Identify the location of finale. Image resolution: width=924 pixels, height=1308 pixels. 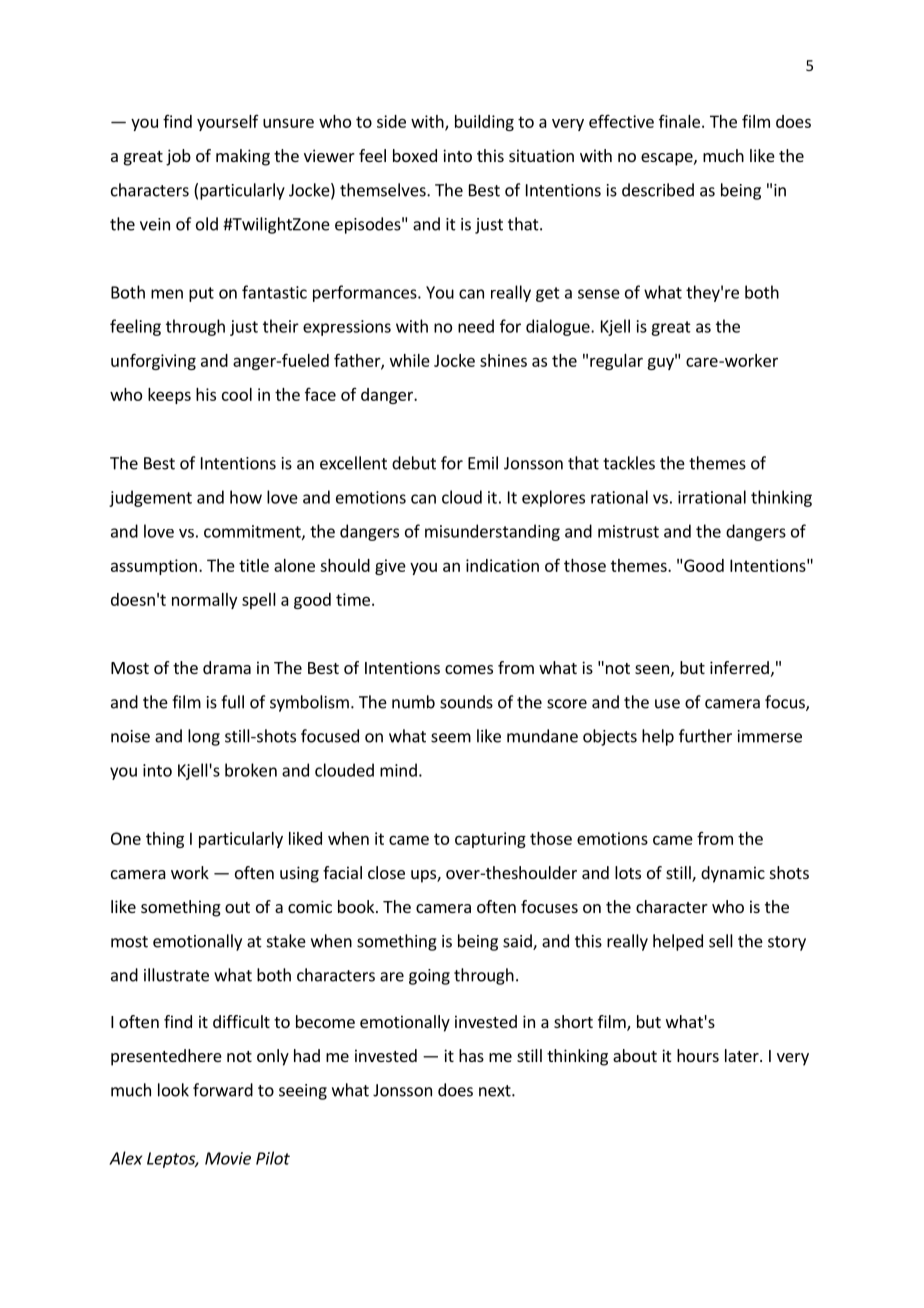
(679, 121).
